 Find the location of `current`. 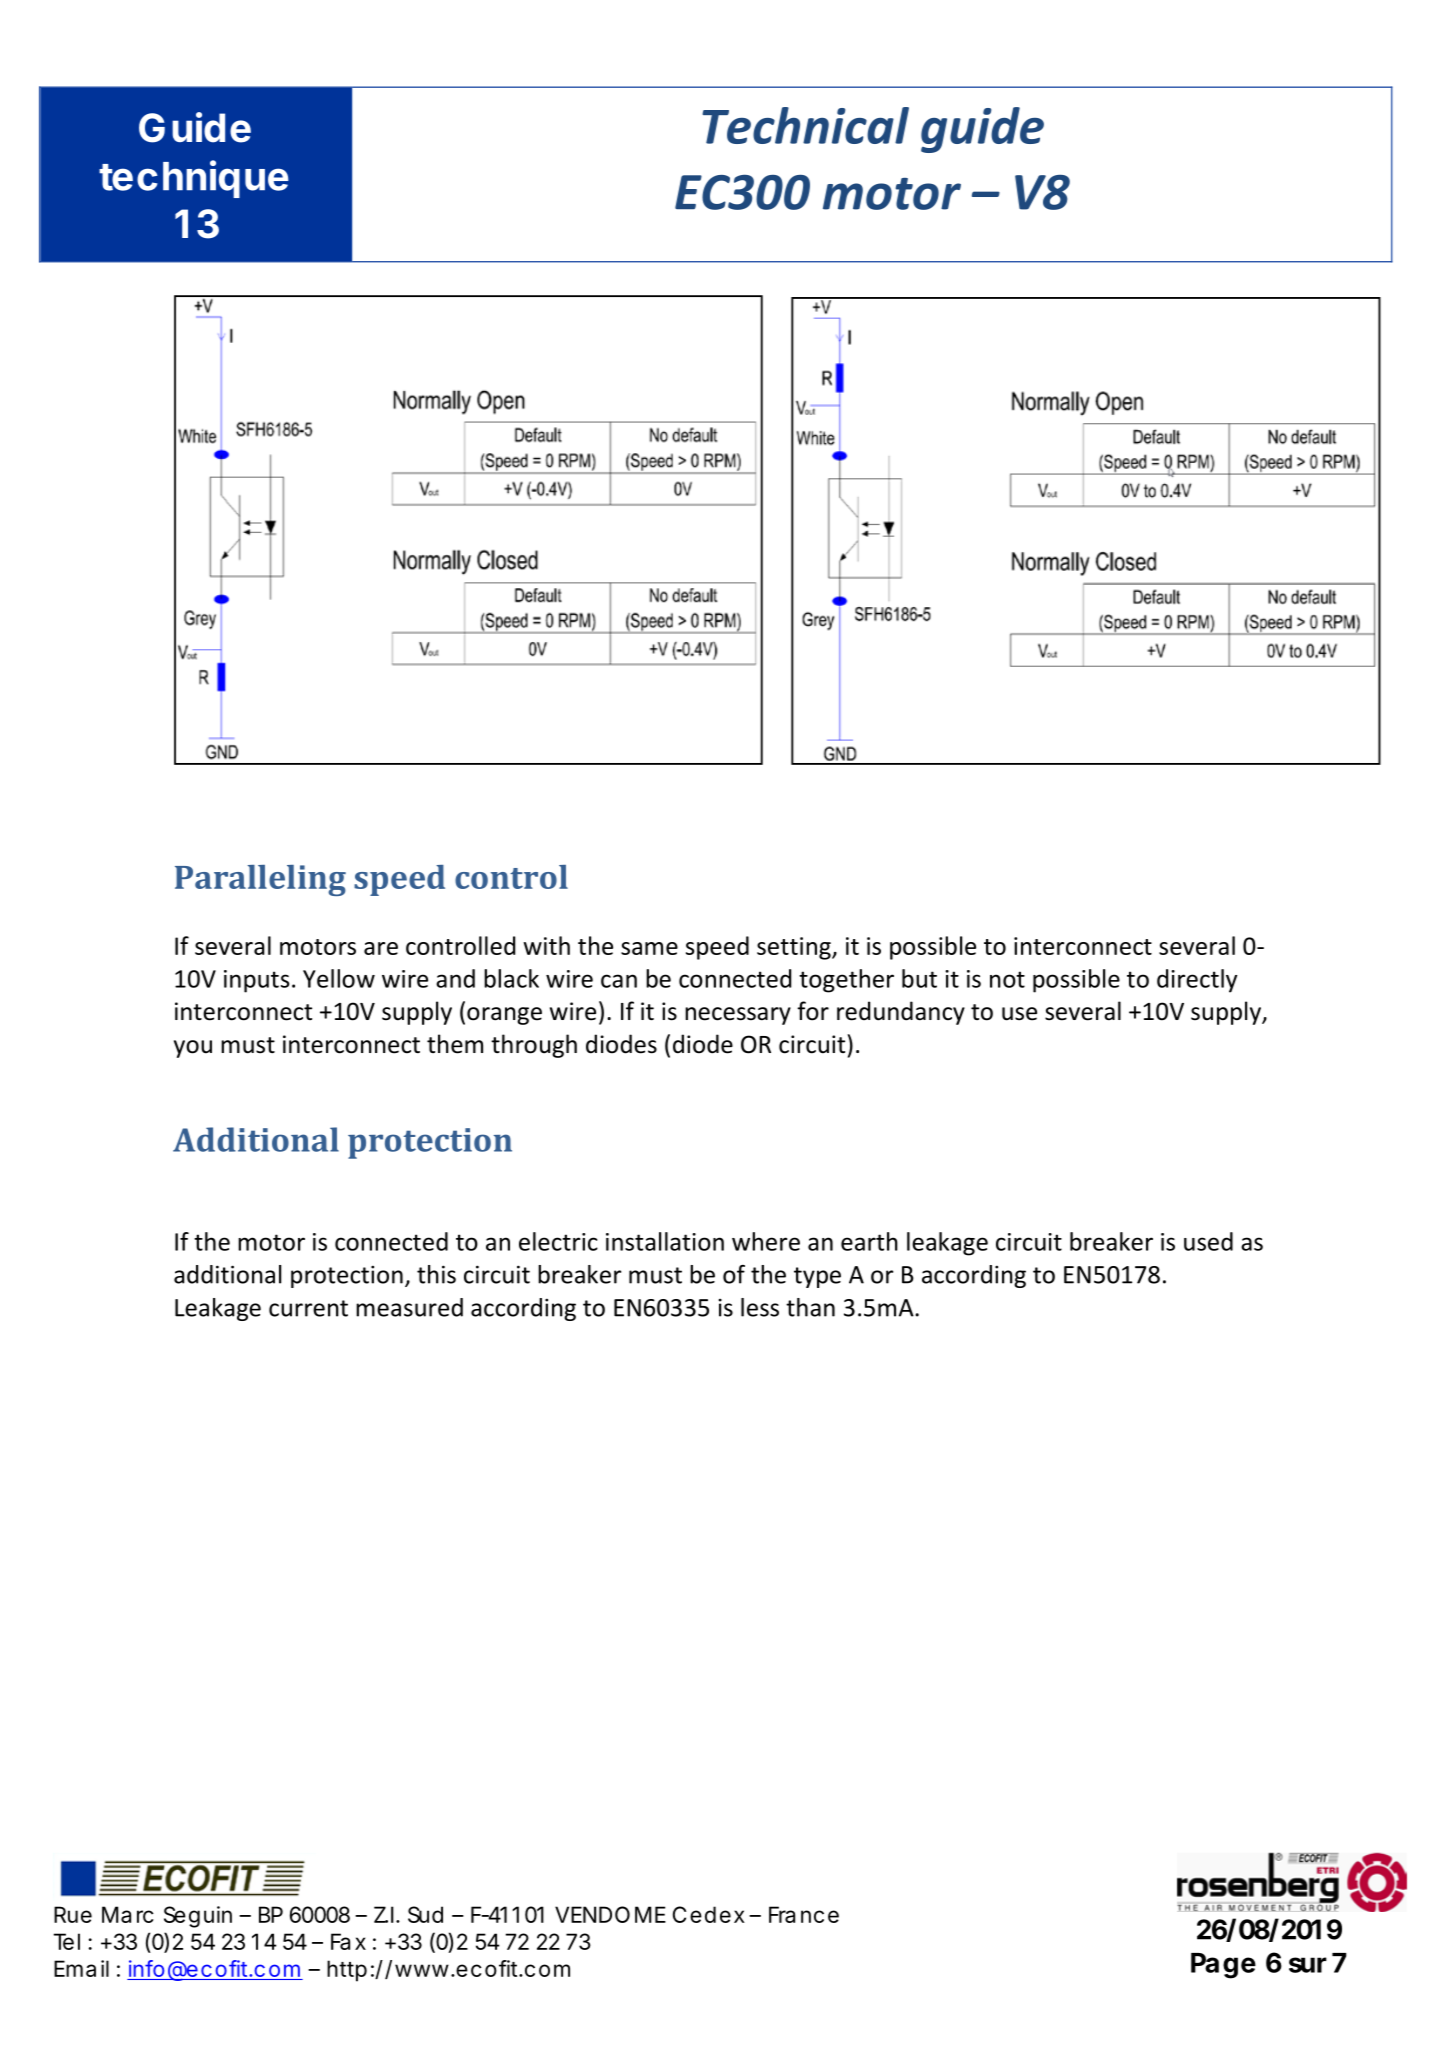

current is located at coordinates (308, 1308).
